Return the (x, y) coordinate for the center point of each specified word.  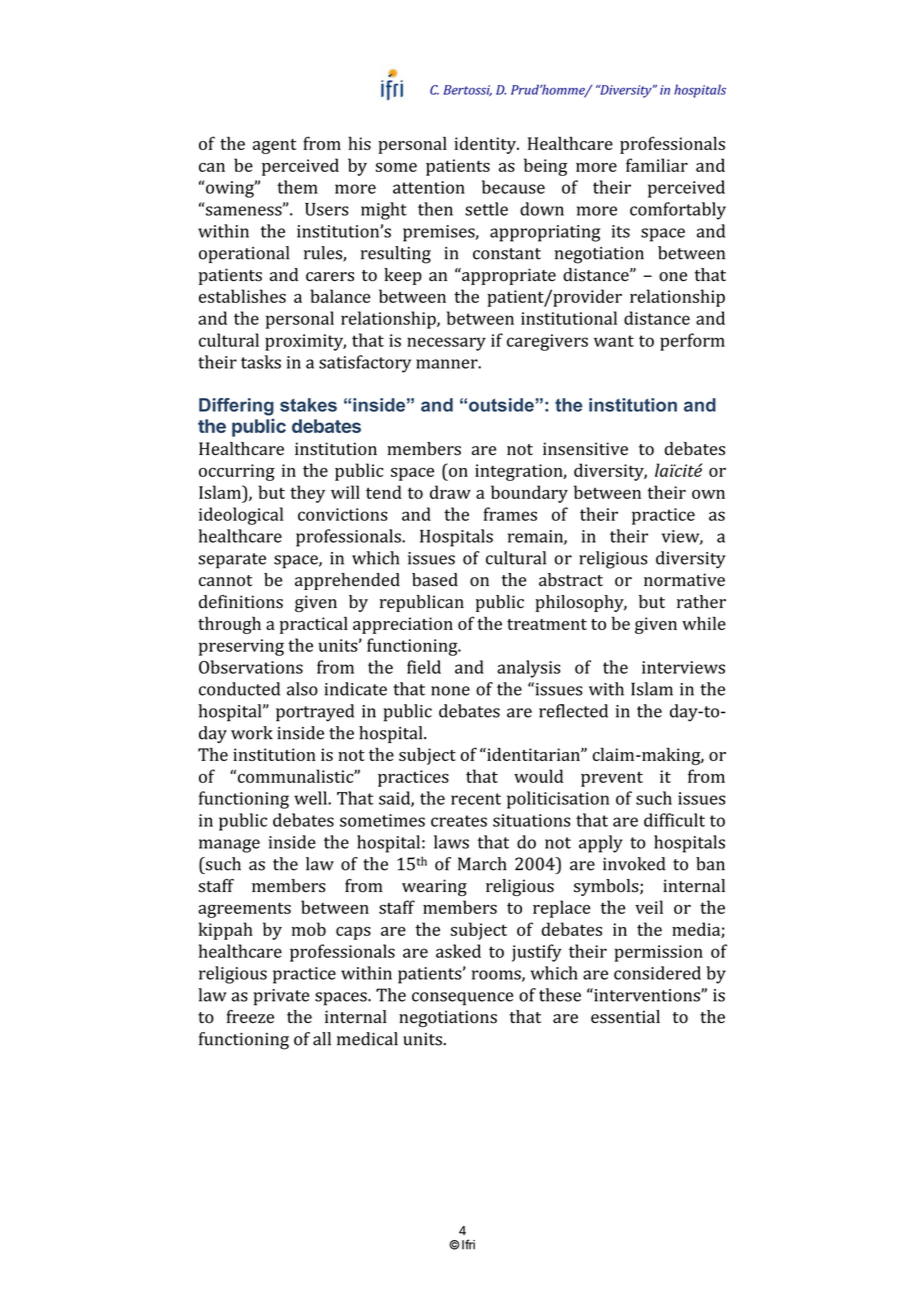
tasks (261, 362)
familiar (657, 165)
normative (684, 580)
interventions (647, 995)
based (435, 580)
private (281, 997)
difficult (674, 820)
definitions (241, 602)
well (311, 798)
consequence (462, 999)
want (614, 341)
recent (476, 799)
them (297, 187)
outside (502, 405)
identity (486, 145)
